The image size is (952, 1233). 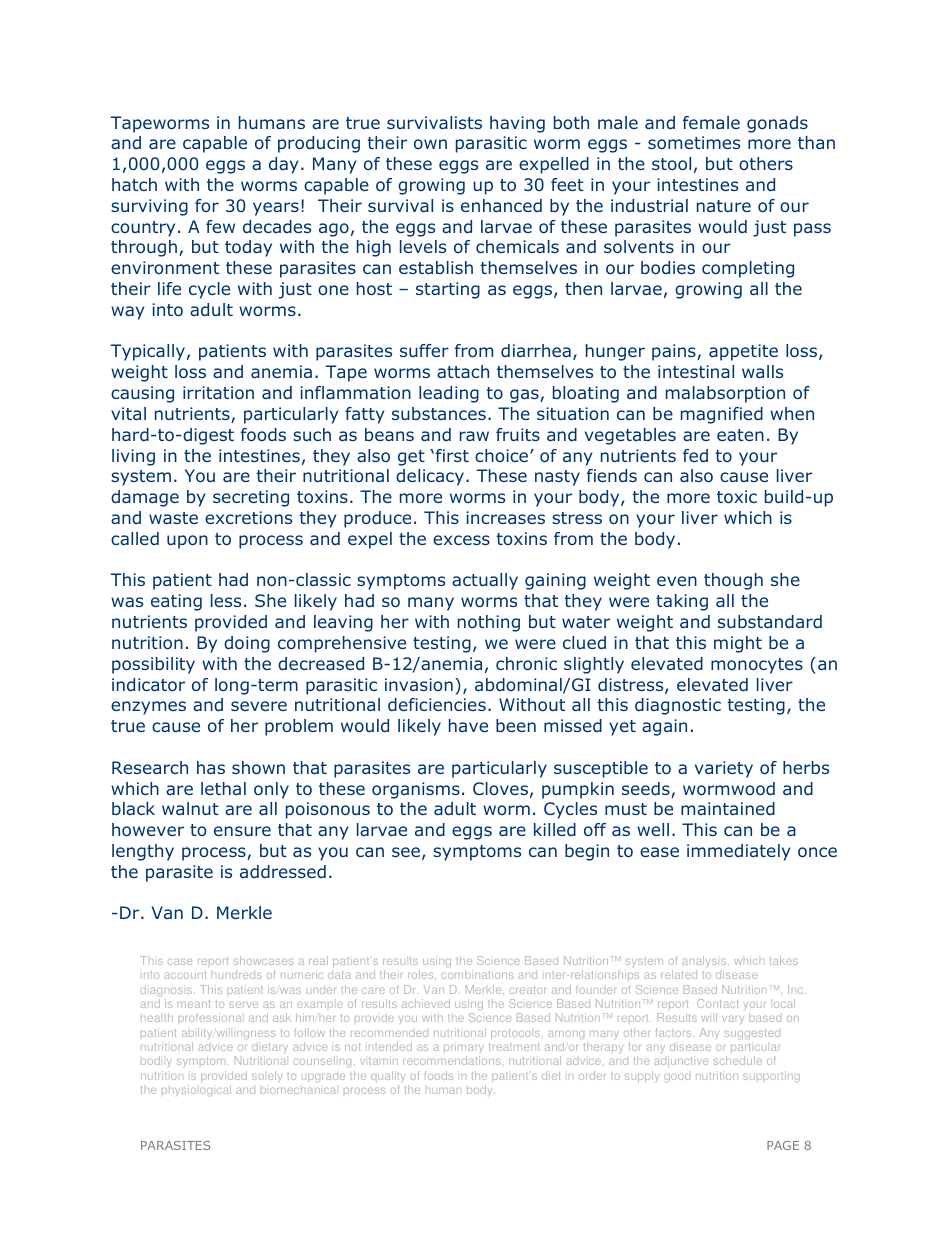 I want to click on ensure, so click(x=242, y=831).
